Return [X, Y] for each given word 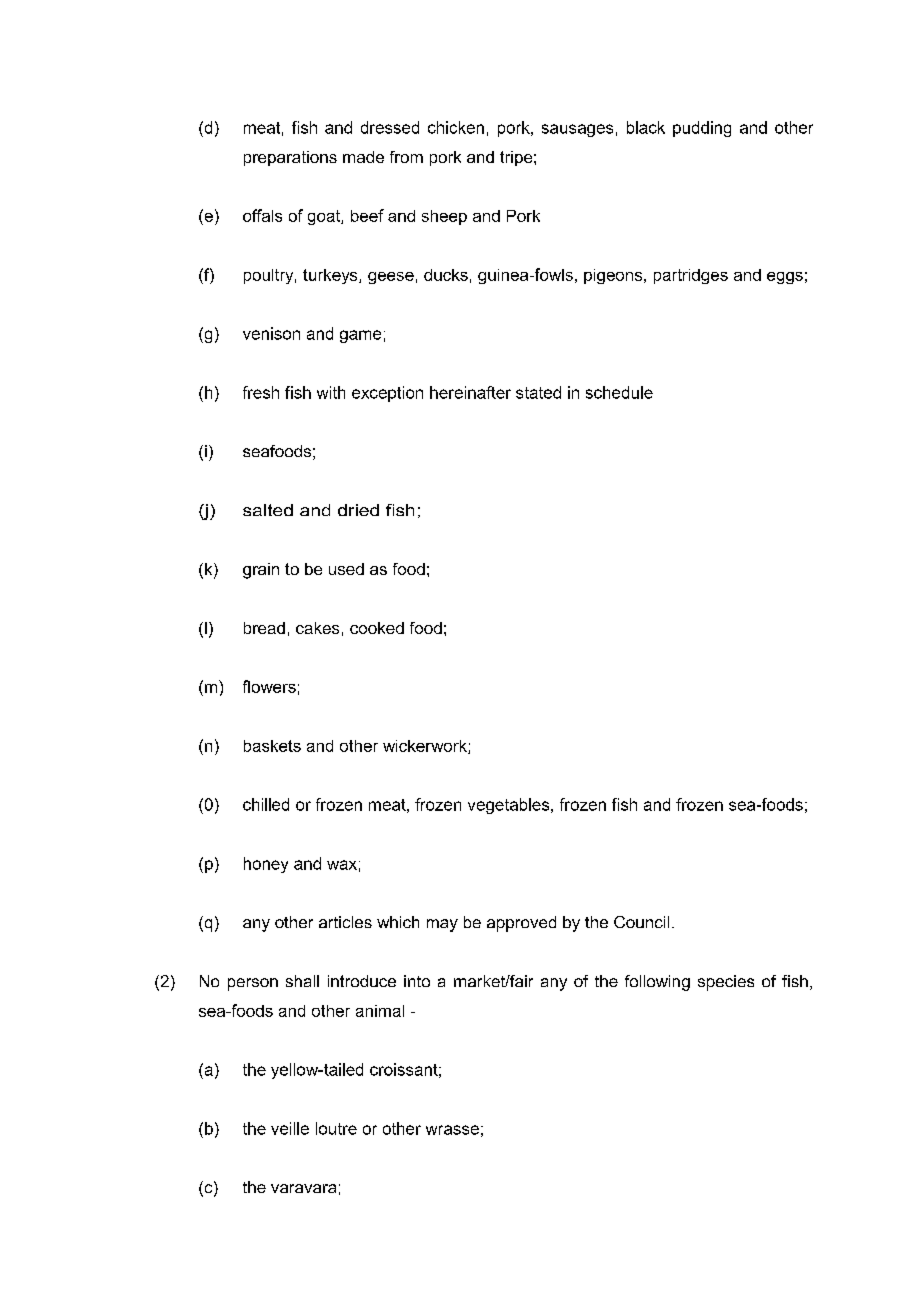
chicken [456, 127]
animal [380, 1011]
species [726, 983]
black [646, 127]
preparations [290, 158]
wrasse [452, 1130]
